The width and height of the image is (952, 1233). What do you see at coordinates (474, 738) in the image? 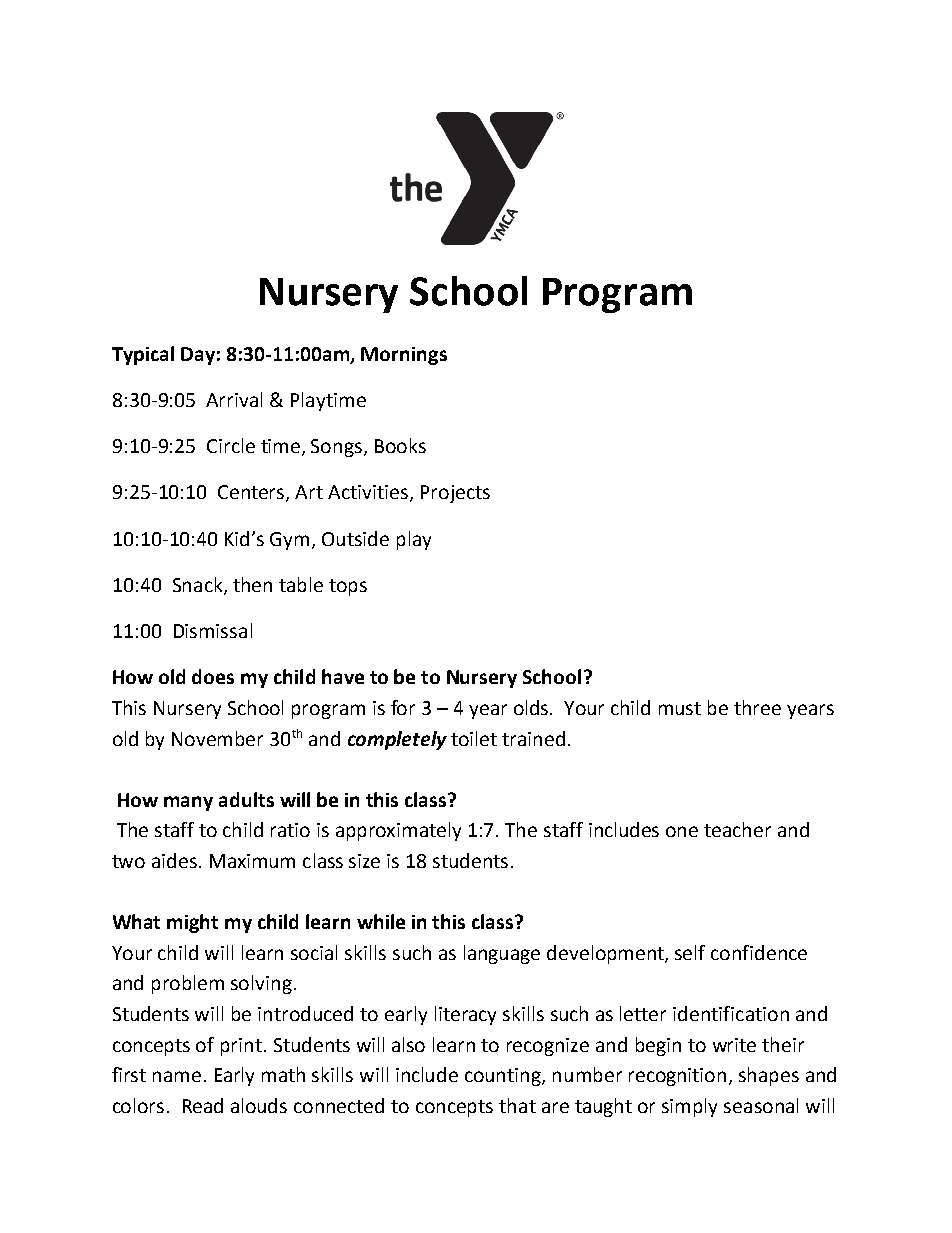
I see `toilet` at bounding box center [474, 738].
